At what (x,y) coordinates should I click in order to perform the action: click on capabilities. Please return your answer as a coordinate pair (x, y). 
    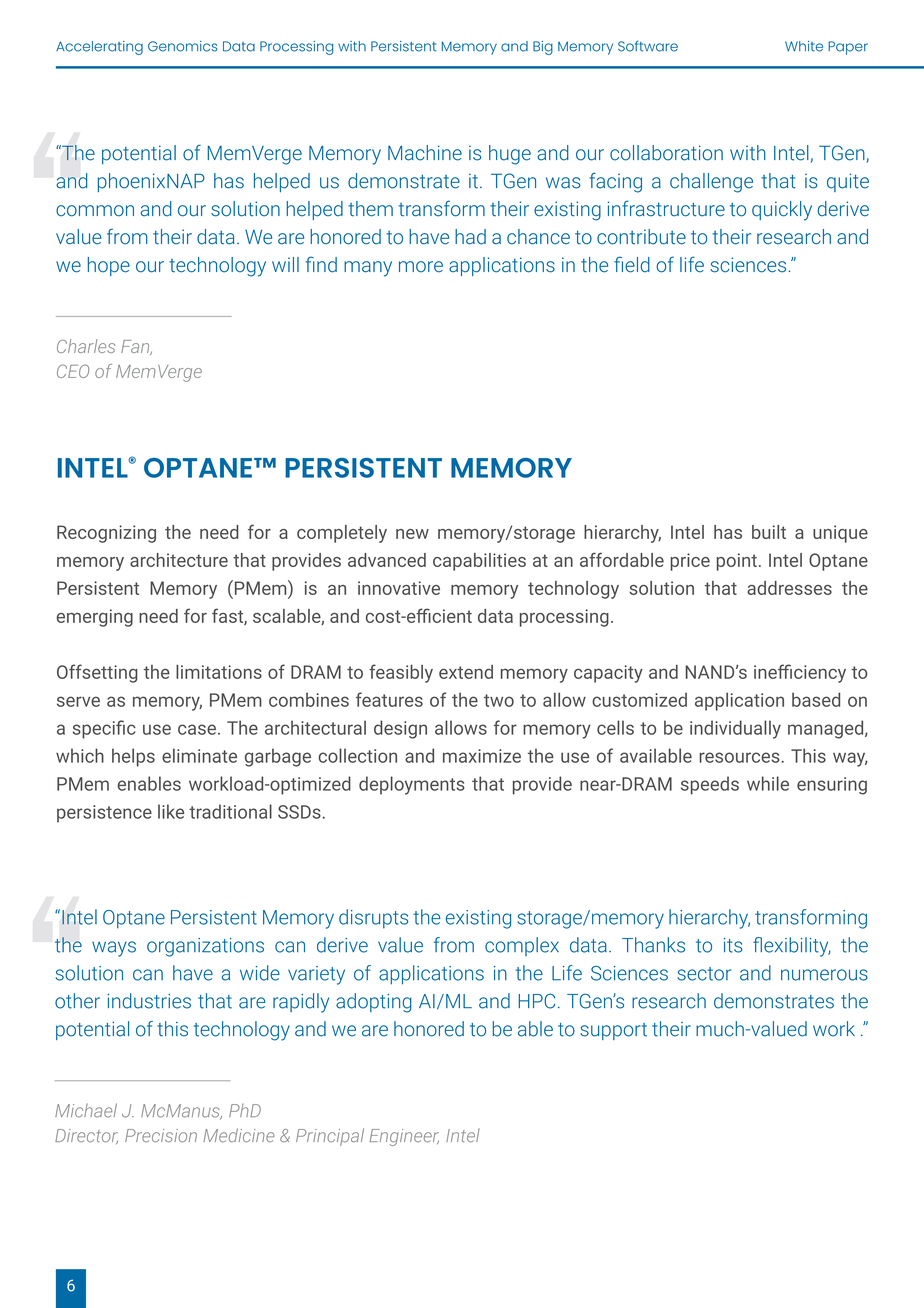
    Looking at the image, I should click on (479, 562).
